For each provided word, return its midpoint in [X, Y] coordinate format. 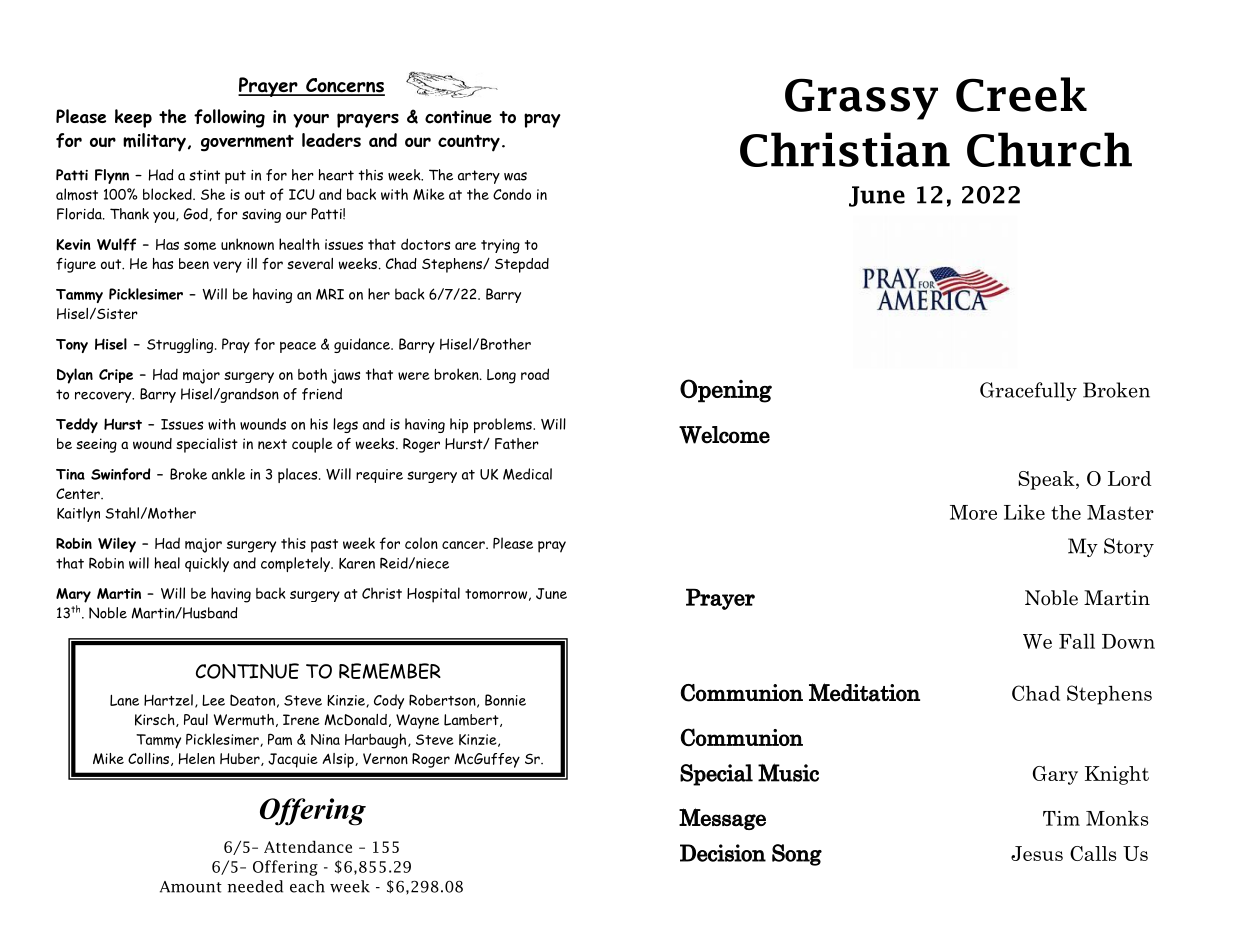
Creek [1021, 94]
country [469, 143]
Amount [191, 887]
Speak [1048, 480]
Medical [527, 474]
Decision [723, 853]
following [229, 118]
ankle [228, 474]
